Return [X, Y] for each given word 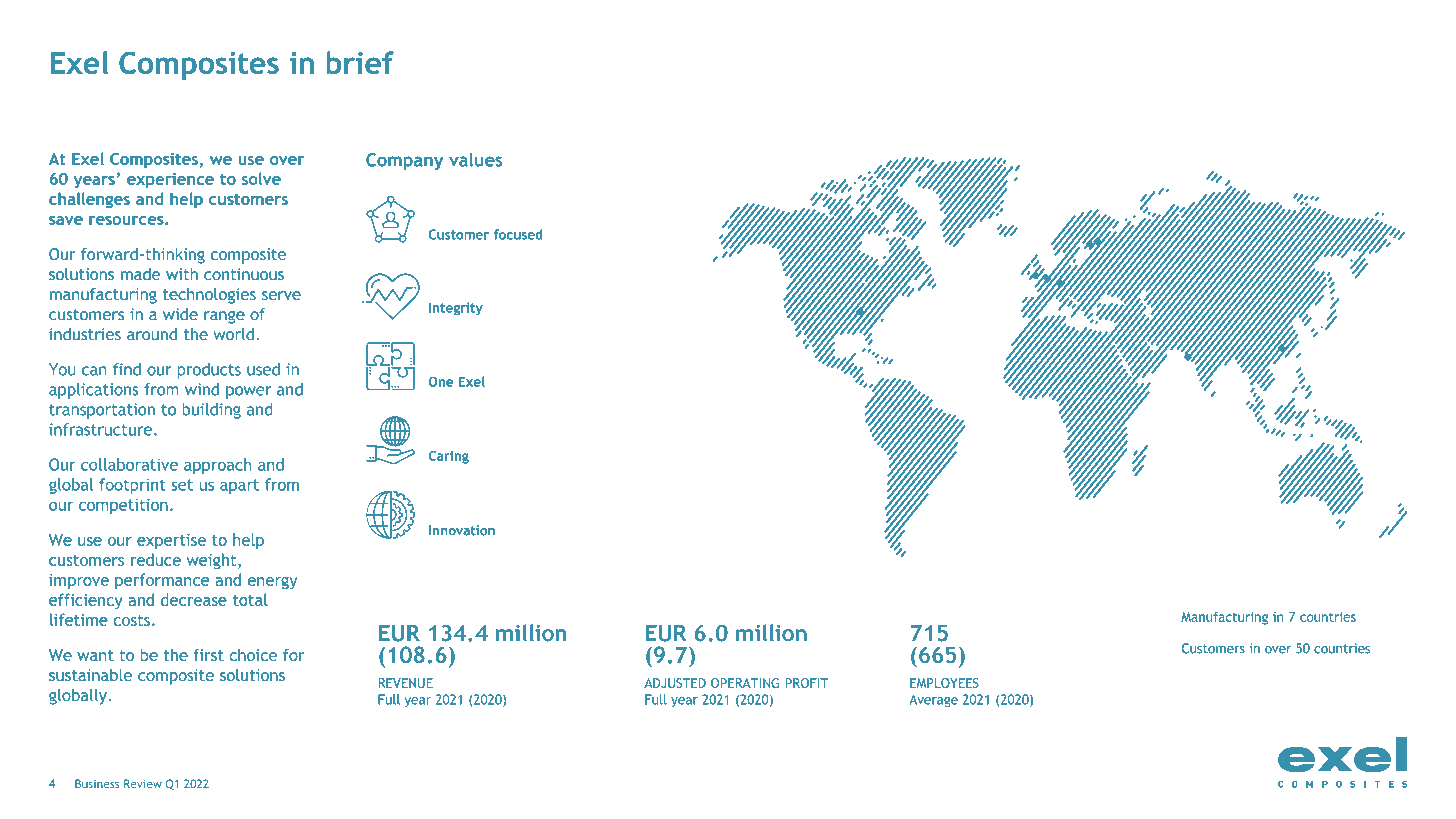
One [441, 382]
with [182, 274]
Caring [449, 457]
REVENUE [406, 683]
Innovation [462, 530]
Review [143, 783]
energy [272, 583]
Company [404, 161]
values [475, 160]
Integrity [456, 308]
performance [162, 581]
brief [360, 62]
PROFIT [807, 683]
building [212, 411]
